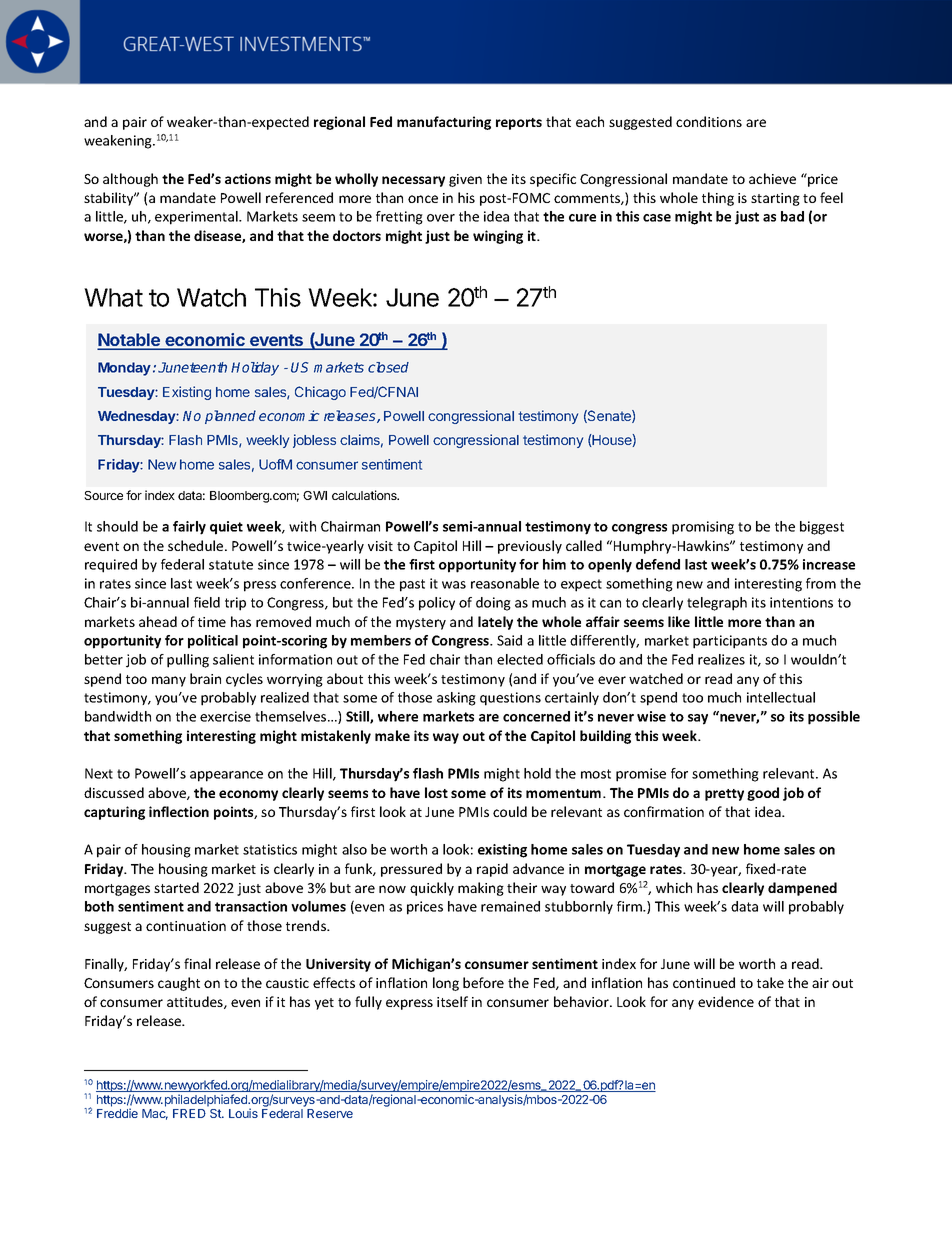 This page has width=952, height=1233. What do you see at coordinates (703, 528) in the page?
I see `promising` at bounding box center [703, 528].
